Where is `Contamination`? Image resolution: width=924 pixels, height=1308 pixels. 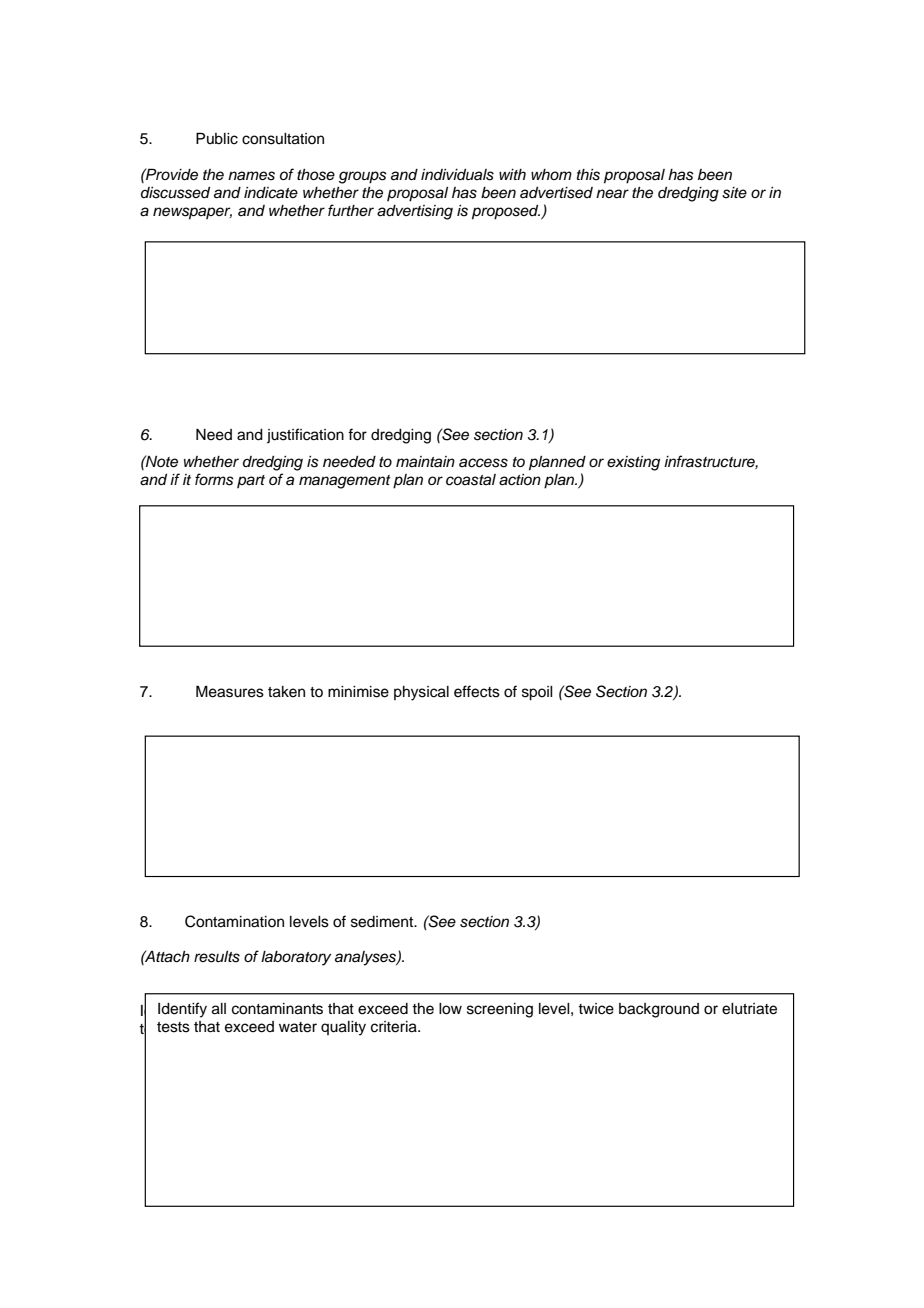 Contamination is located at coordinates (234, 921).
